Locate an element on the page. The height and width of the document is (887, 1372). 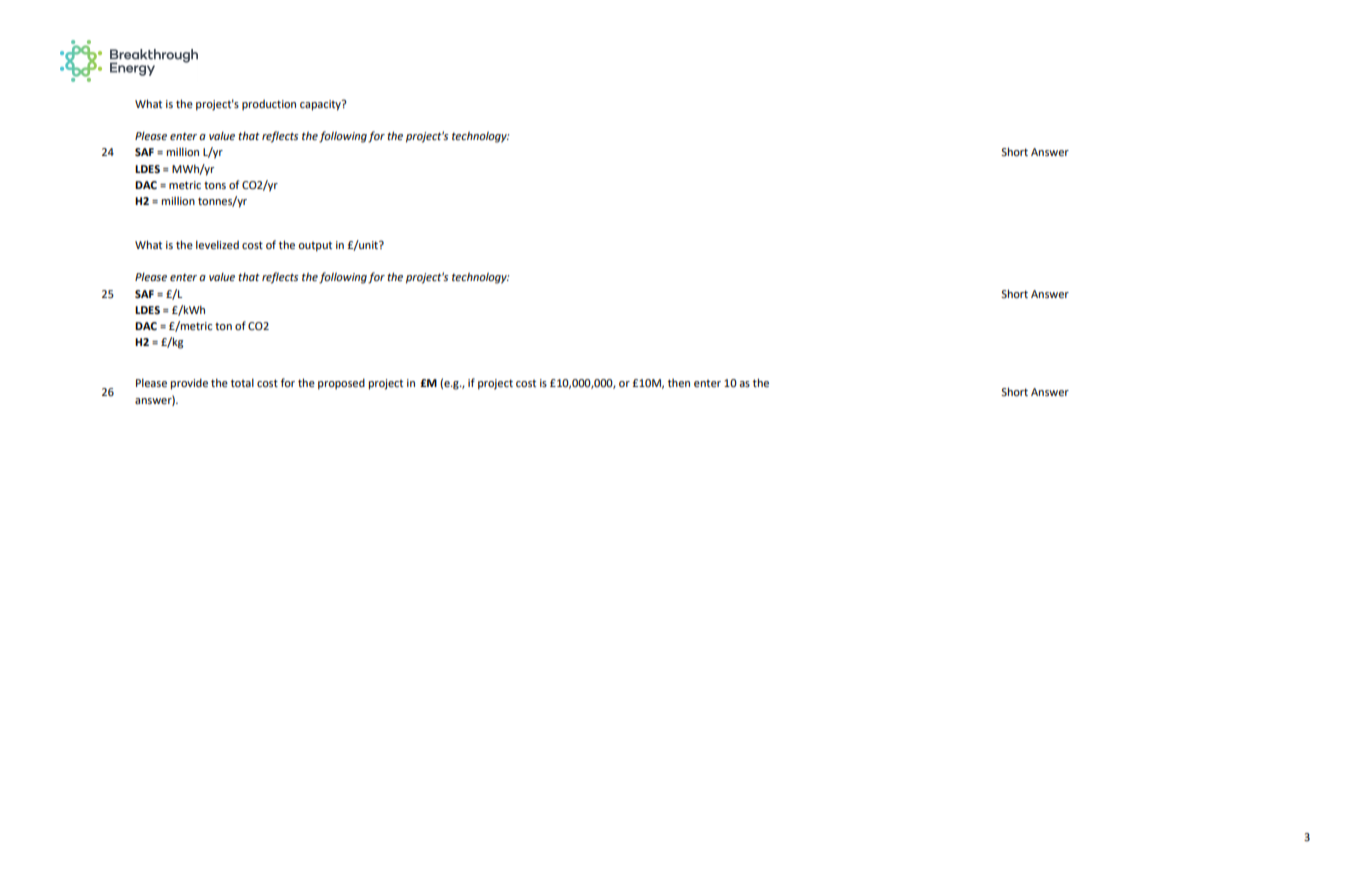
production is located at coordinates (269, 105).
